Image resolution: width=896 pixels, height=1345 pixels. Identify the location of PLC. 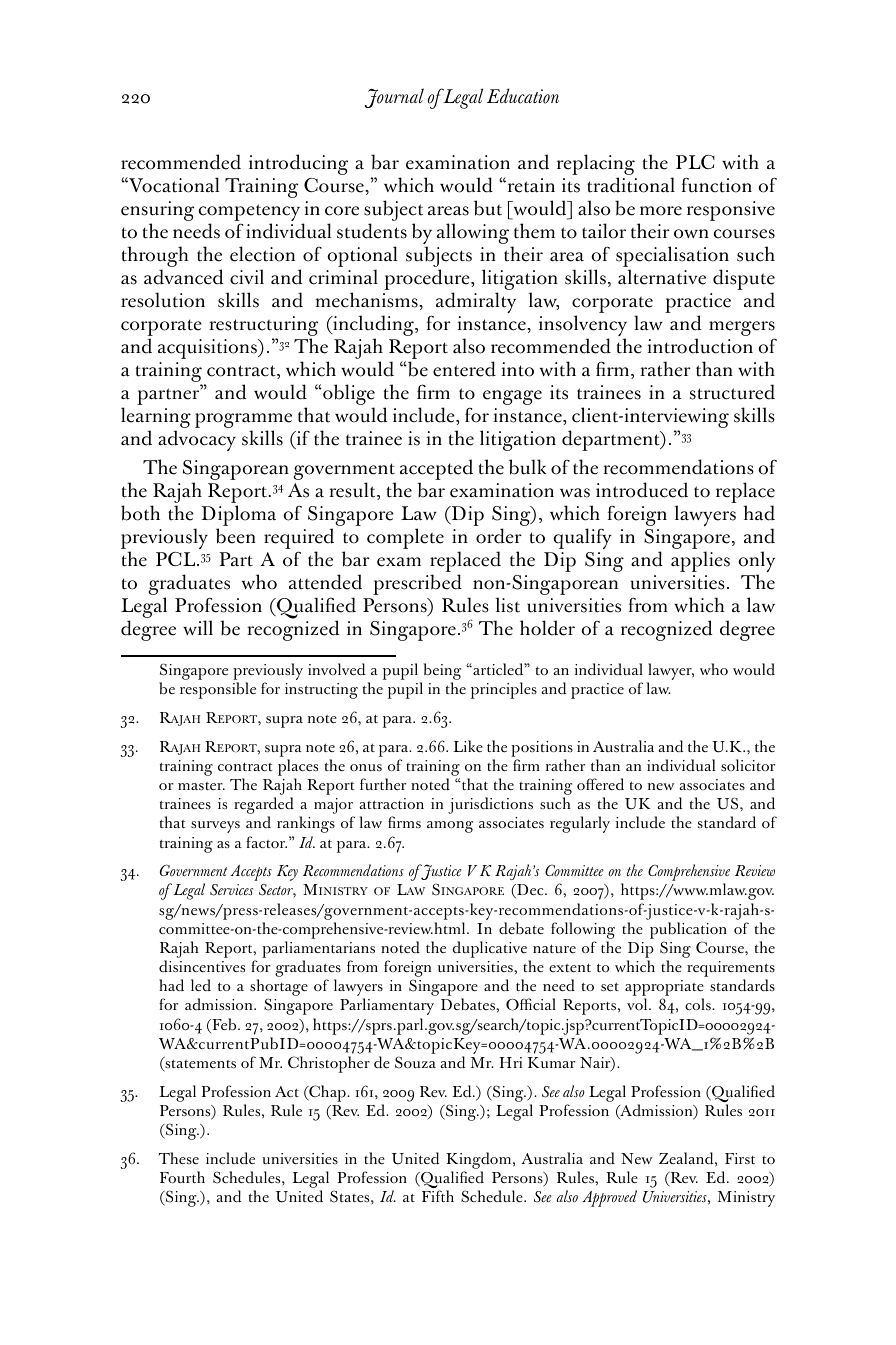
(695, 162).
